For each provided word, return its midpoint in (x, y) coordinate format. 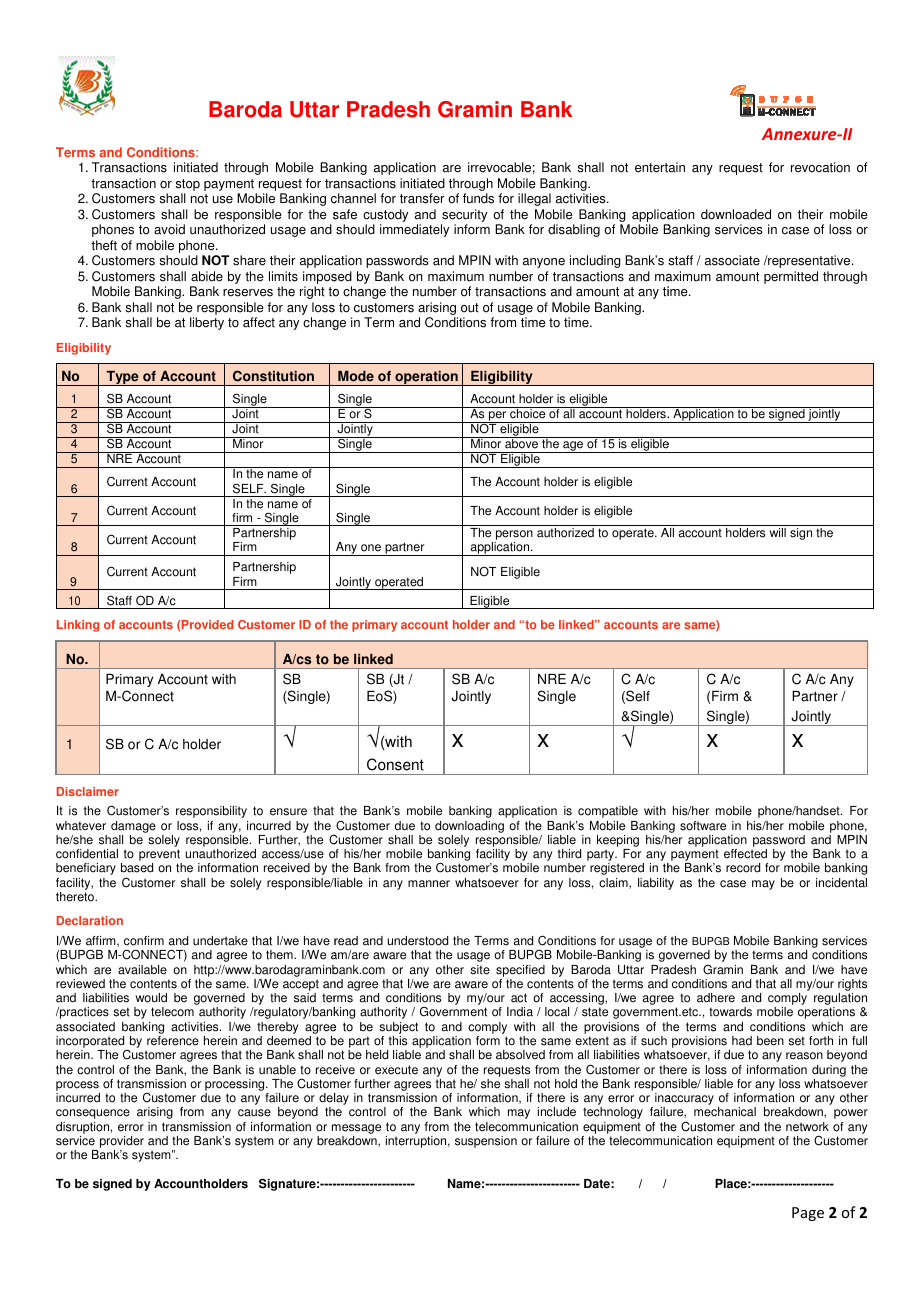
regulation (840, 1000)
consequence (93, 1114)
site (480, 970)
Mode (356, 376)
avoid (169, 229)
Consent (395, 764)
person (513, 536)
